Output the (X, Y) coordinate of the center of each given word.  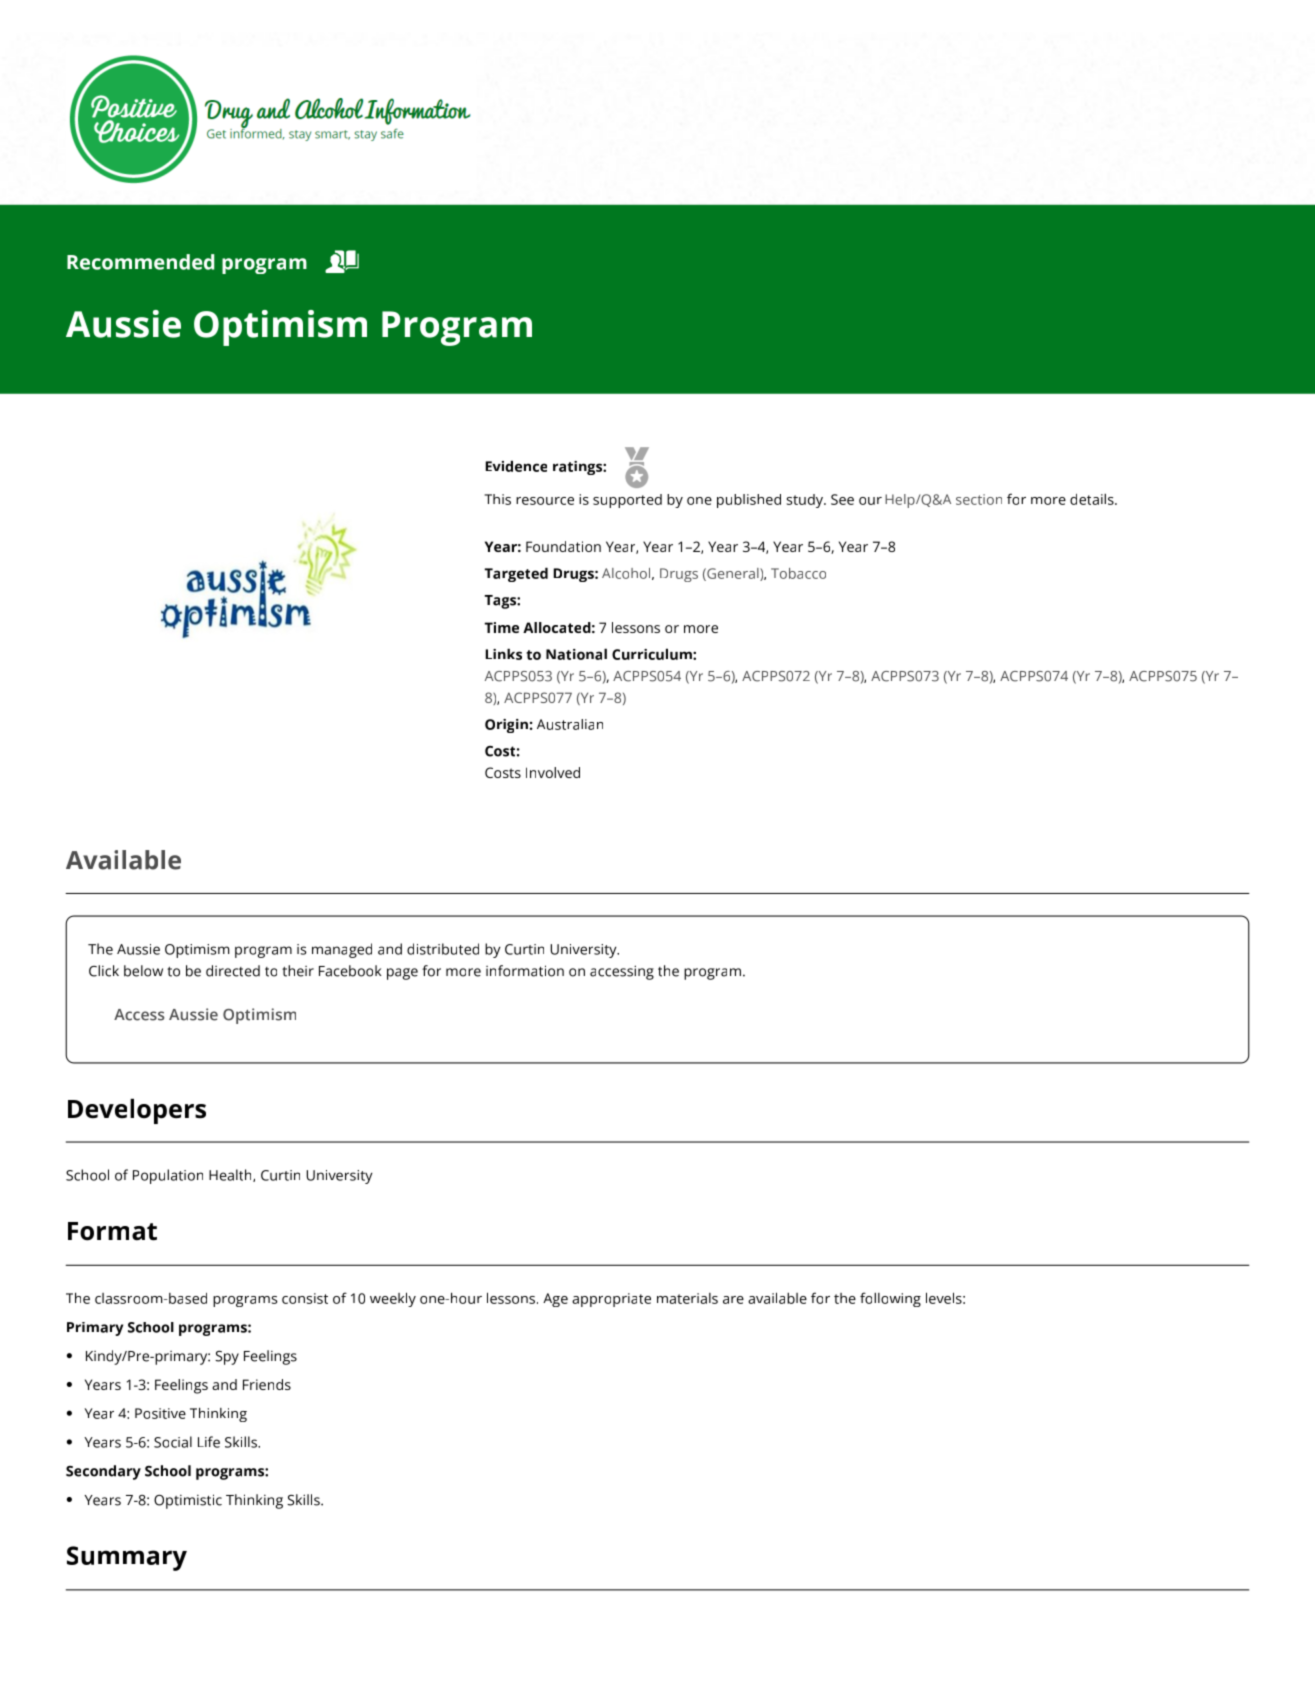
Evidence (516, 466)
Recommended (140, 262)
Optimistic (188, 1501)
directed (233, 971)
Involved (553, 772)
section (979, 499)
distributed (443, 949)
